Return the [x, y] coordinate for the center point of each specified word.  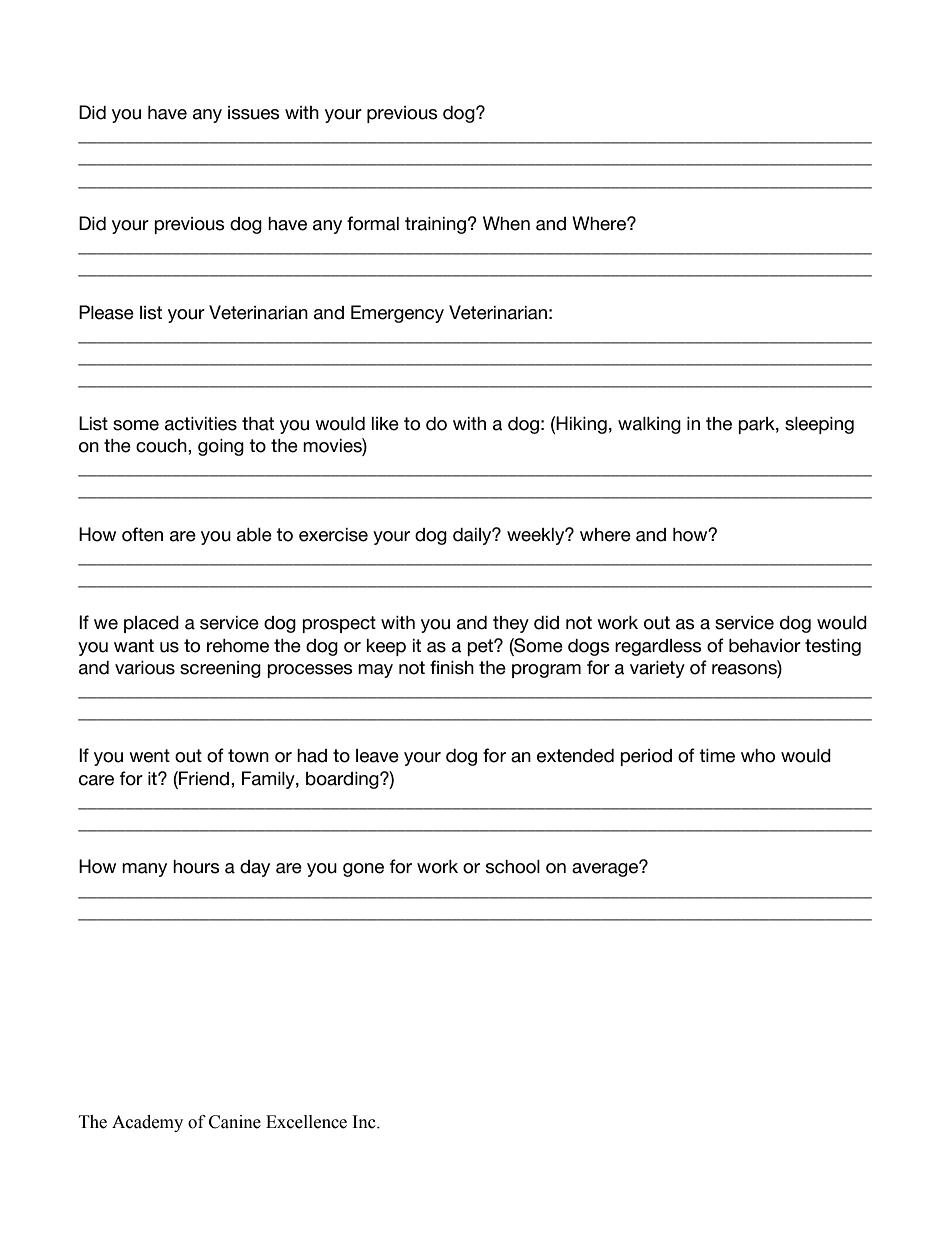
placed [151, 624]
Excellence [306, 1122]
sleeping [819, 425]
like [385, 424]
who [758, 756]
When [506, 223]
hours [196, 867]
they [511, 624]
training [435, 225]
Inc [365, 1122]
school [513, 867]
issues [254, 113]
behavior [765, 646]
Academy [147, 1123]
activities [201, 424]
